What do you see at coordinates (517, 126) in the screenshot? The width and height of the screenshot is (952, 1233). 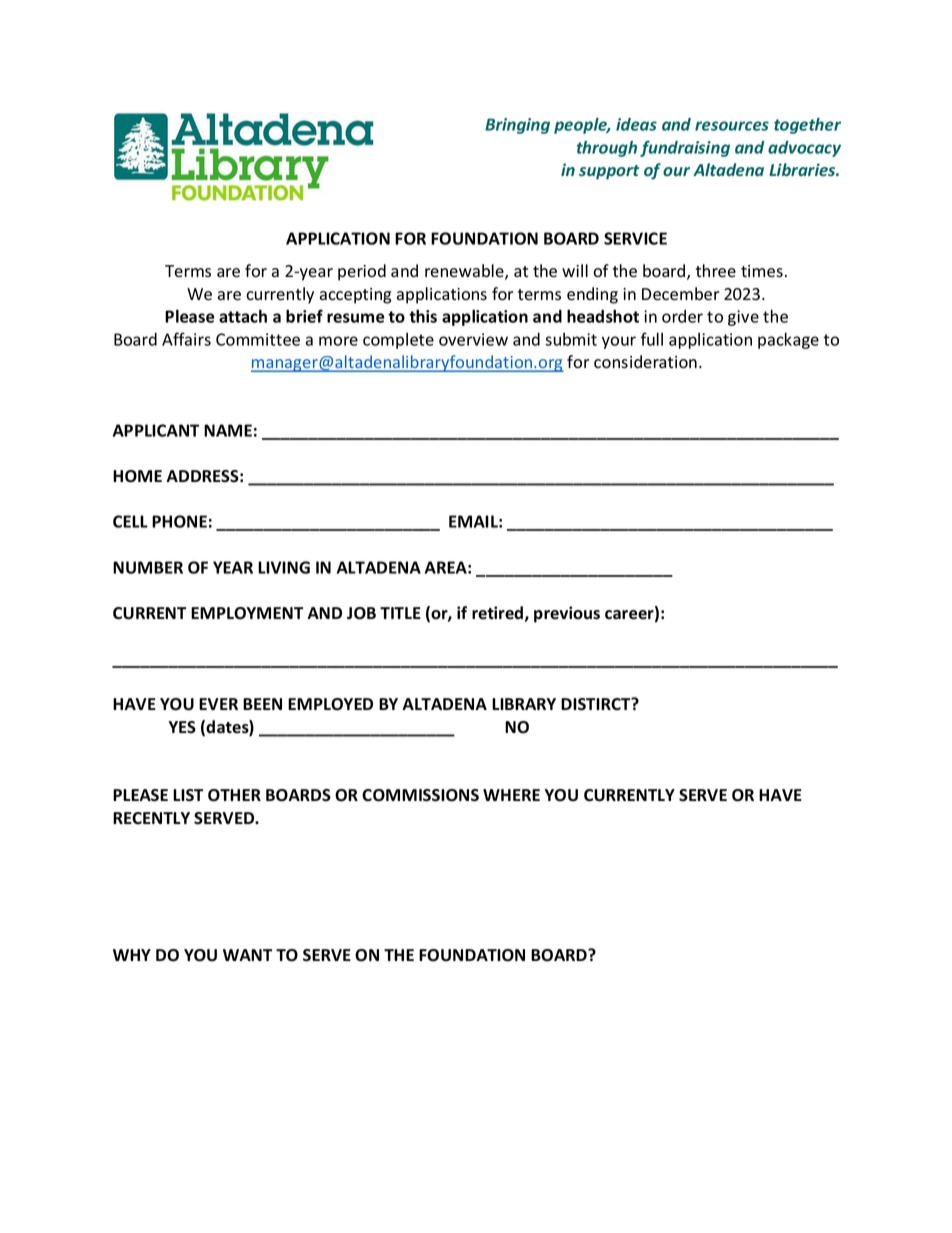 I see `Bringing` at bounding box center [517, 126].
